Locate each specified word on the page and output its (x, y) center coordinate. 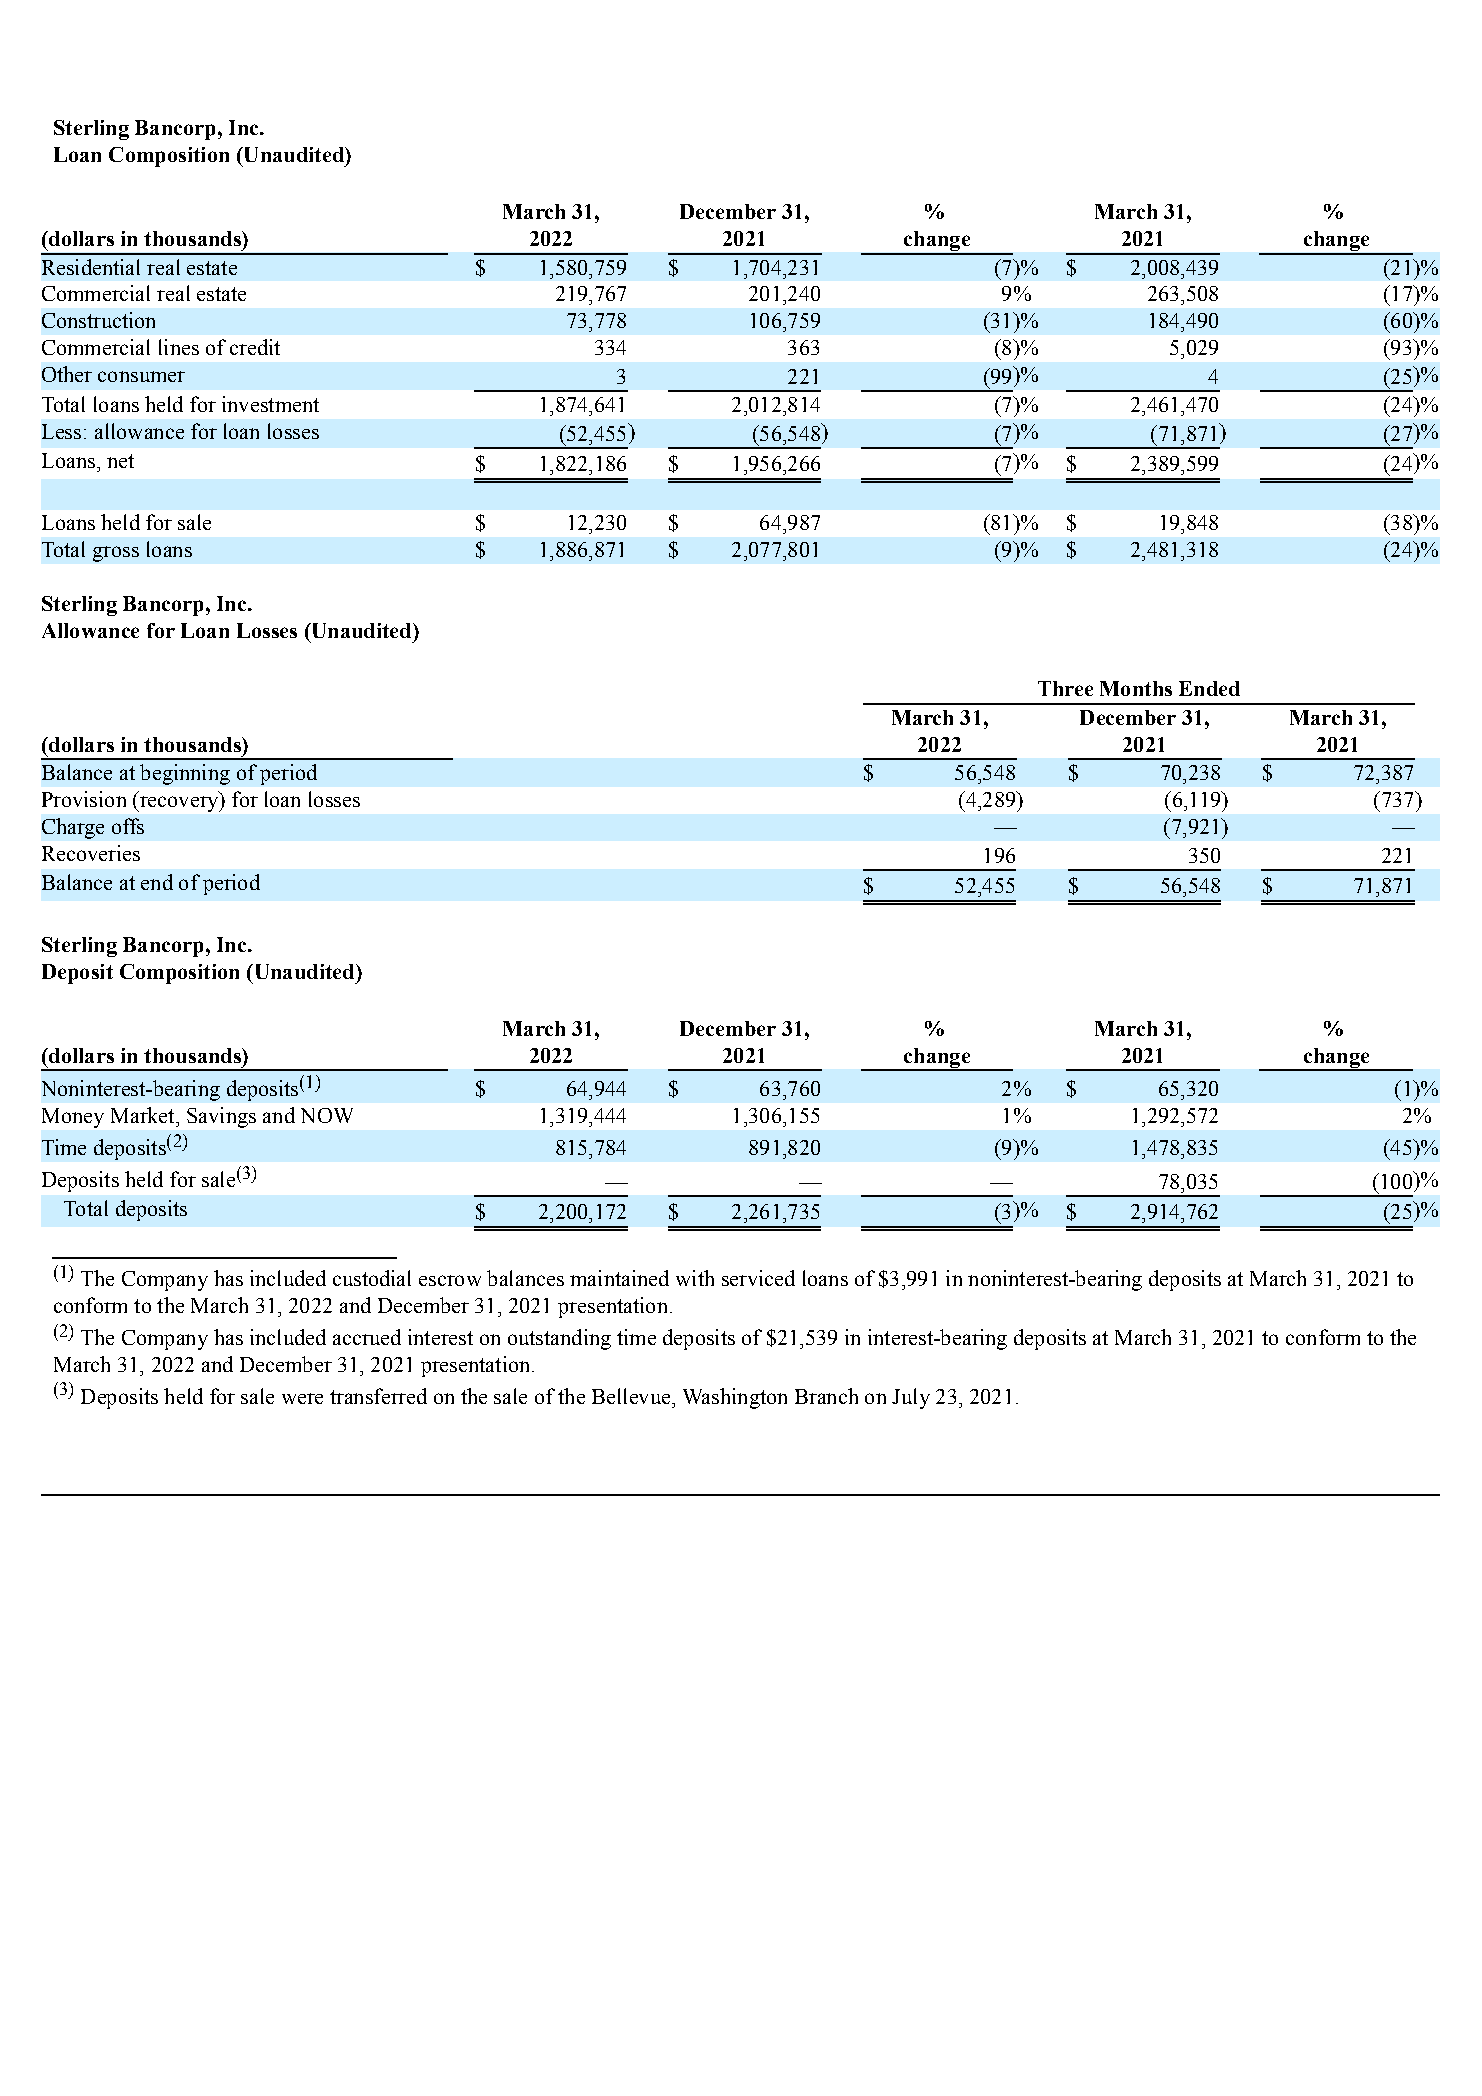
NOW (327, 1115)
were (302, 1398)
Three (1065, 688)
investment (270, 404)
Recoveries (91, 853)
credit (255, 347)
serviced (758, 1278)
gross (116, 554)
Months (1136, 688)
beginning (185, 774)
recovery (179, 804)
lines (179, 347)
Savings (221, 1117)
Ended (1209, 688)
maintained (619, 1278)
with (695, 1278)
